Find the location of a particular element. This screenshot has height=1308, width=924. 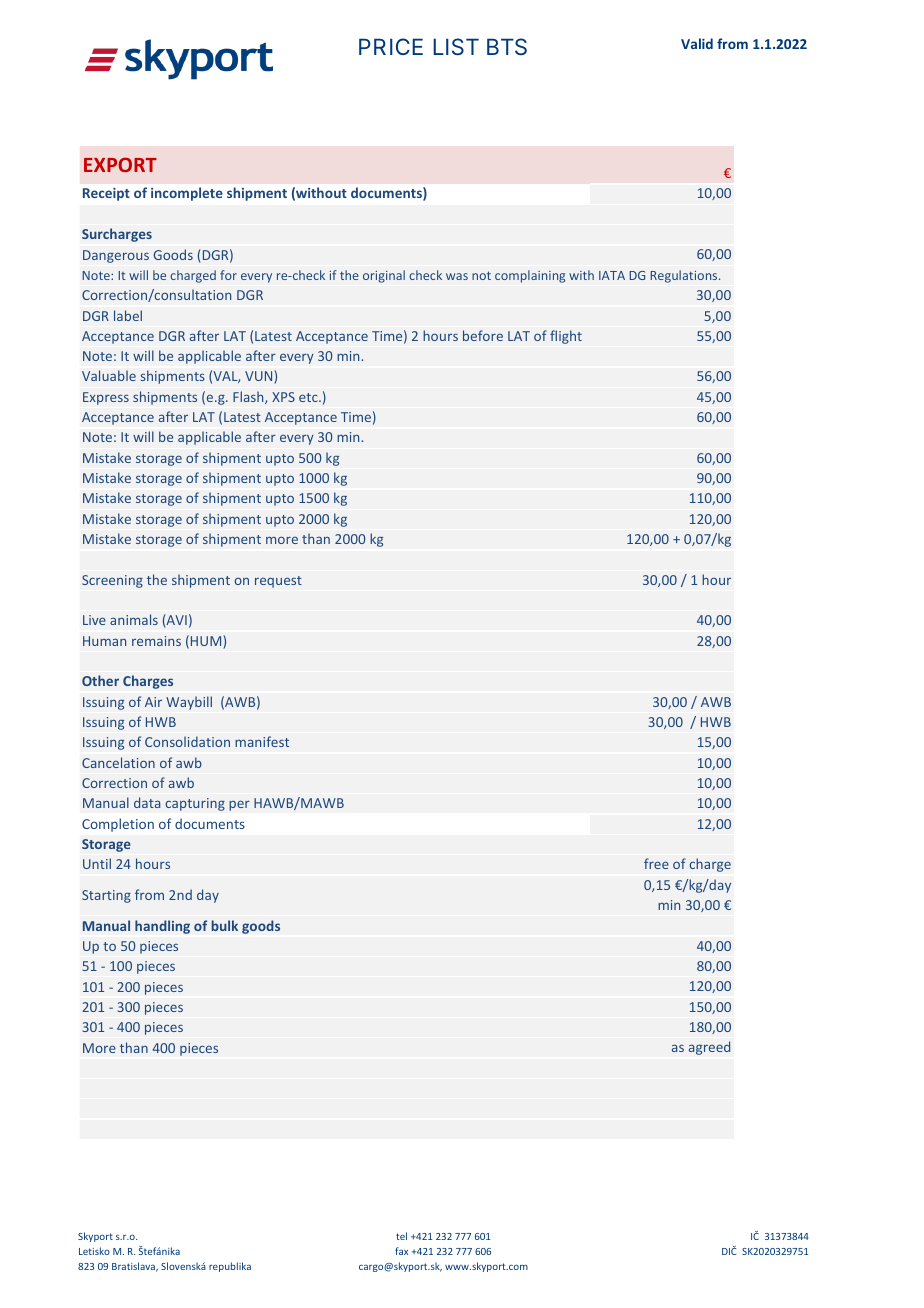

free is located at coordinates (656, 863).
